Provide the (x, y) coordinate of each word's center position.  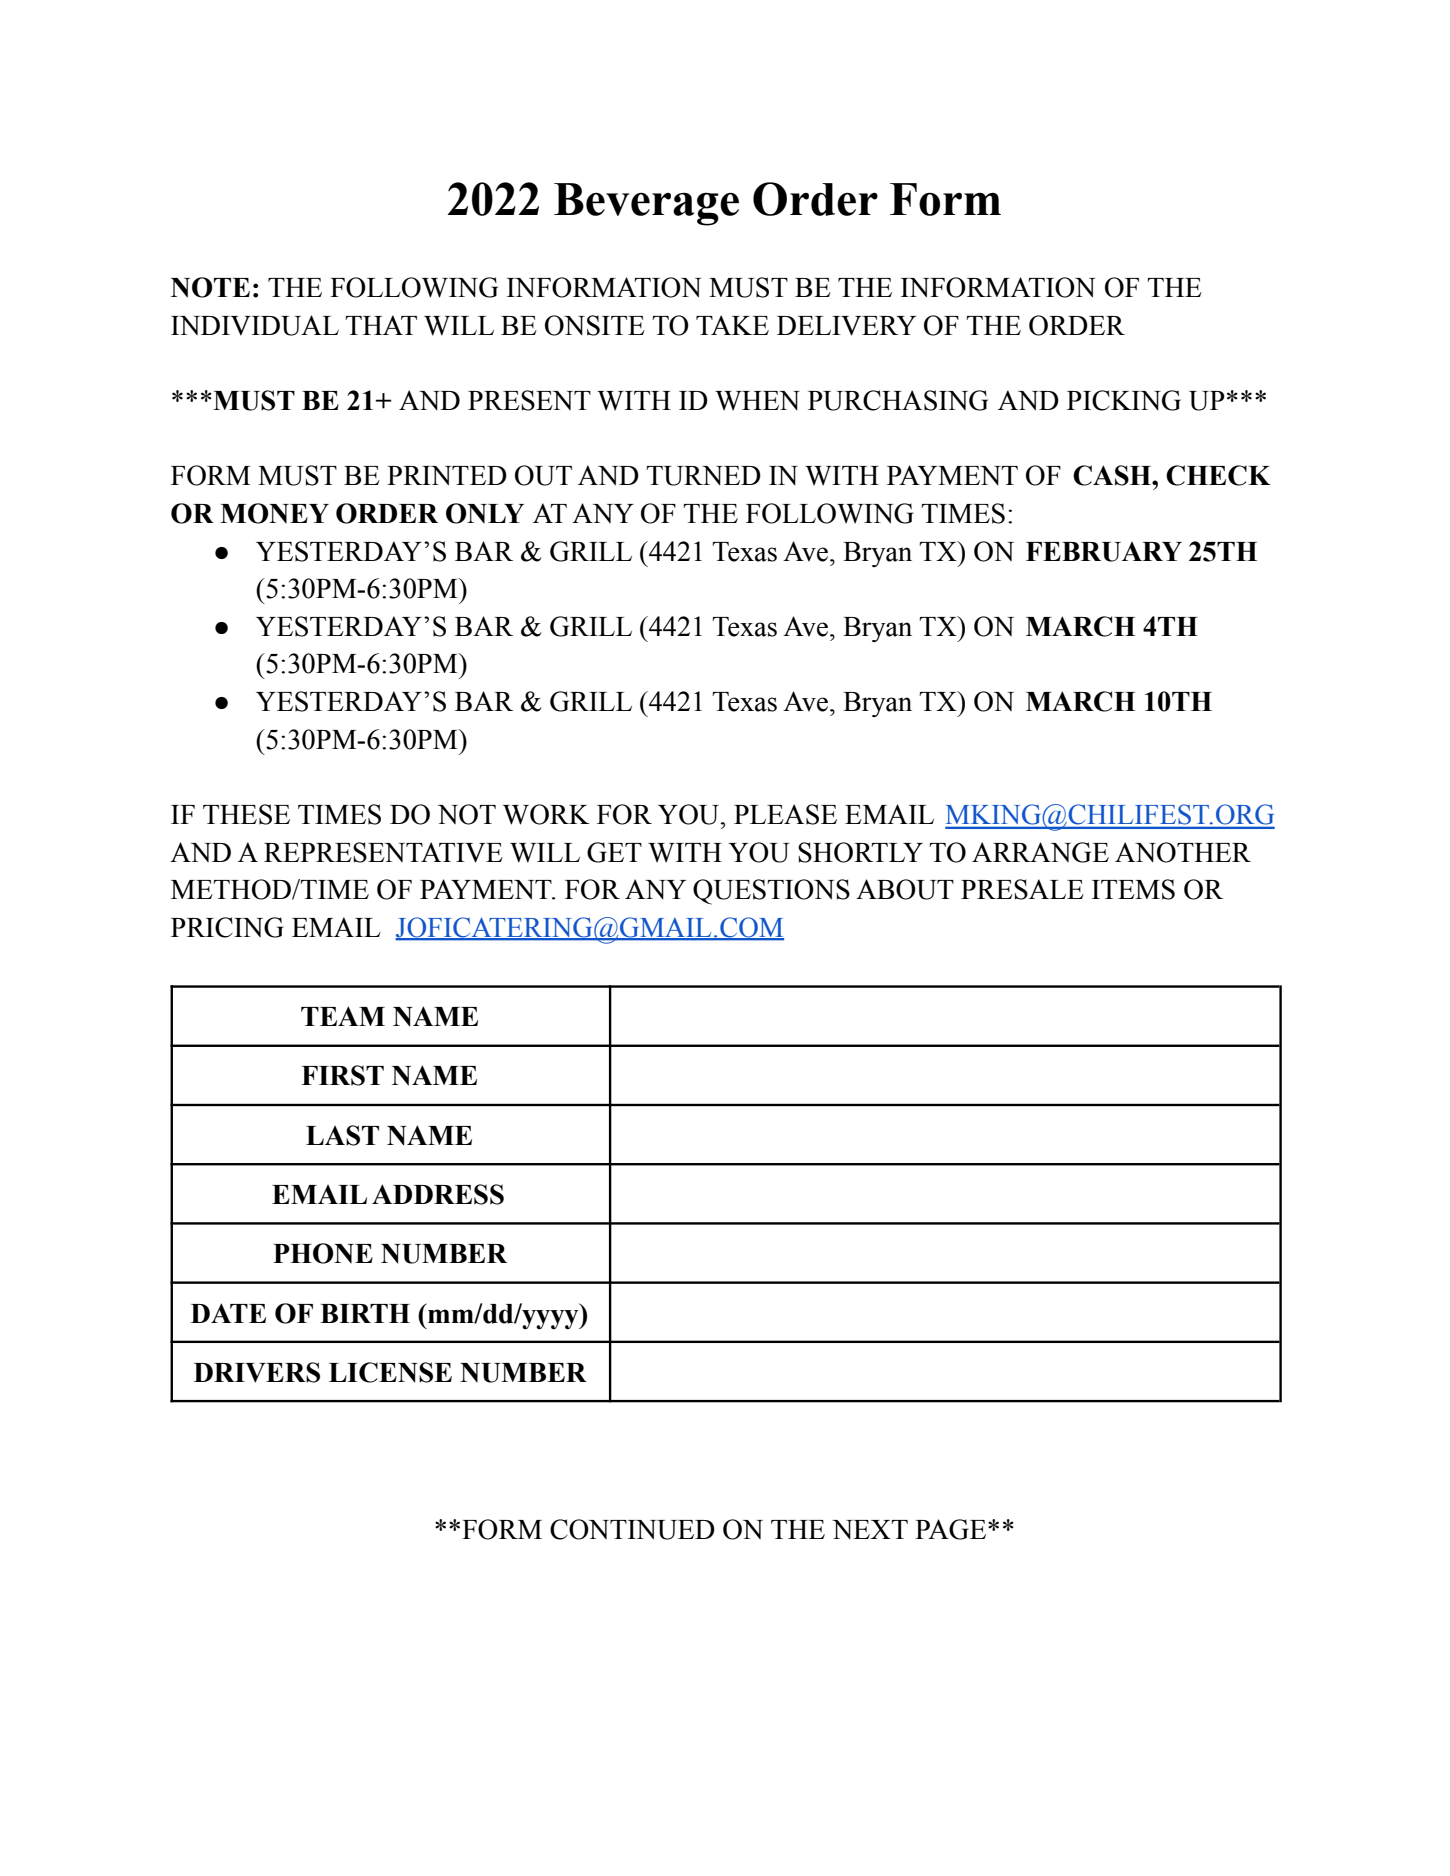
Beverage (646, 204)
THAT (381, 325)
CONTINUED (632, 1529)
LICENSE (390, 1372)
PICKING (1124, 400)
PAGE (952, 1529)
